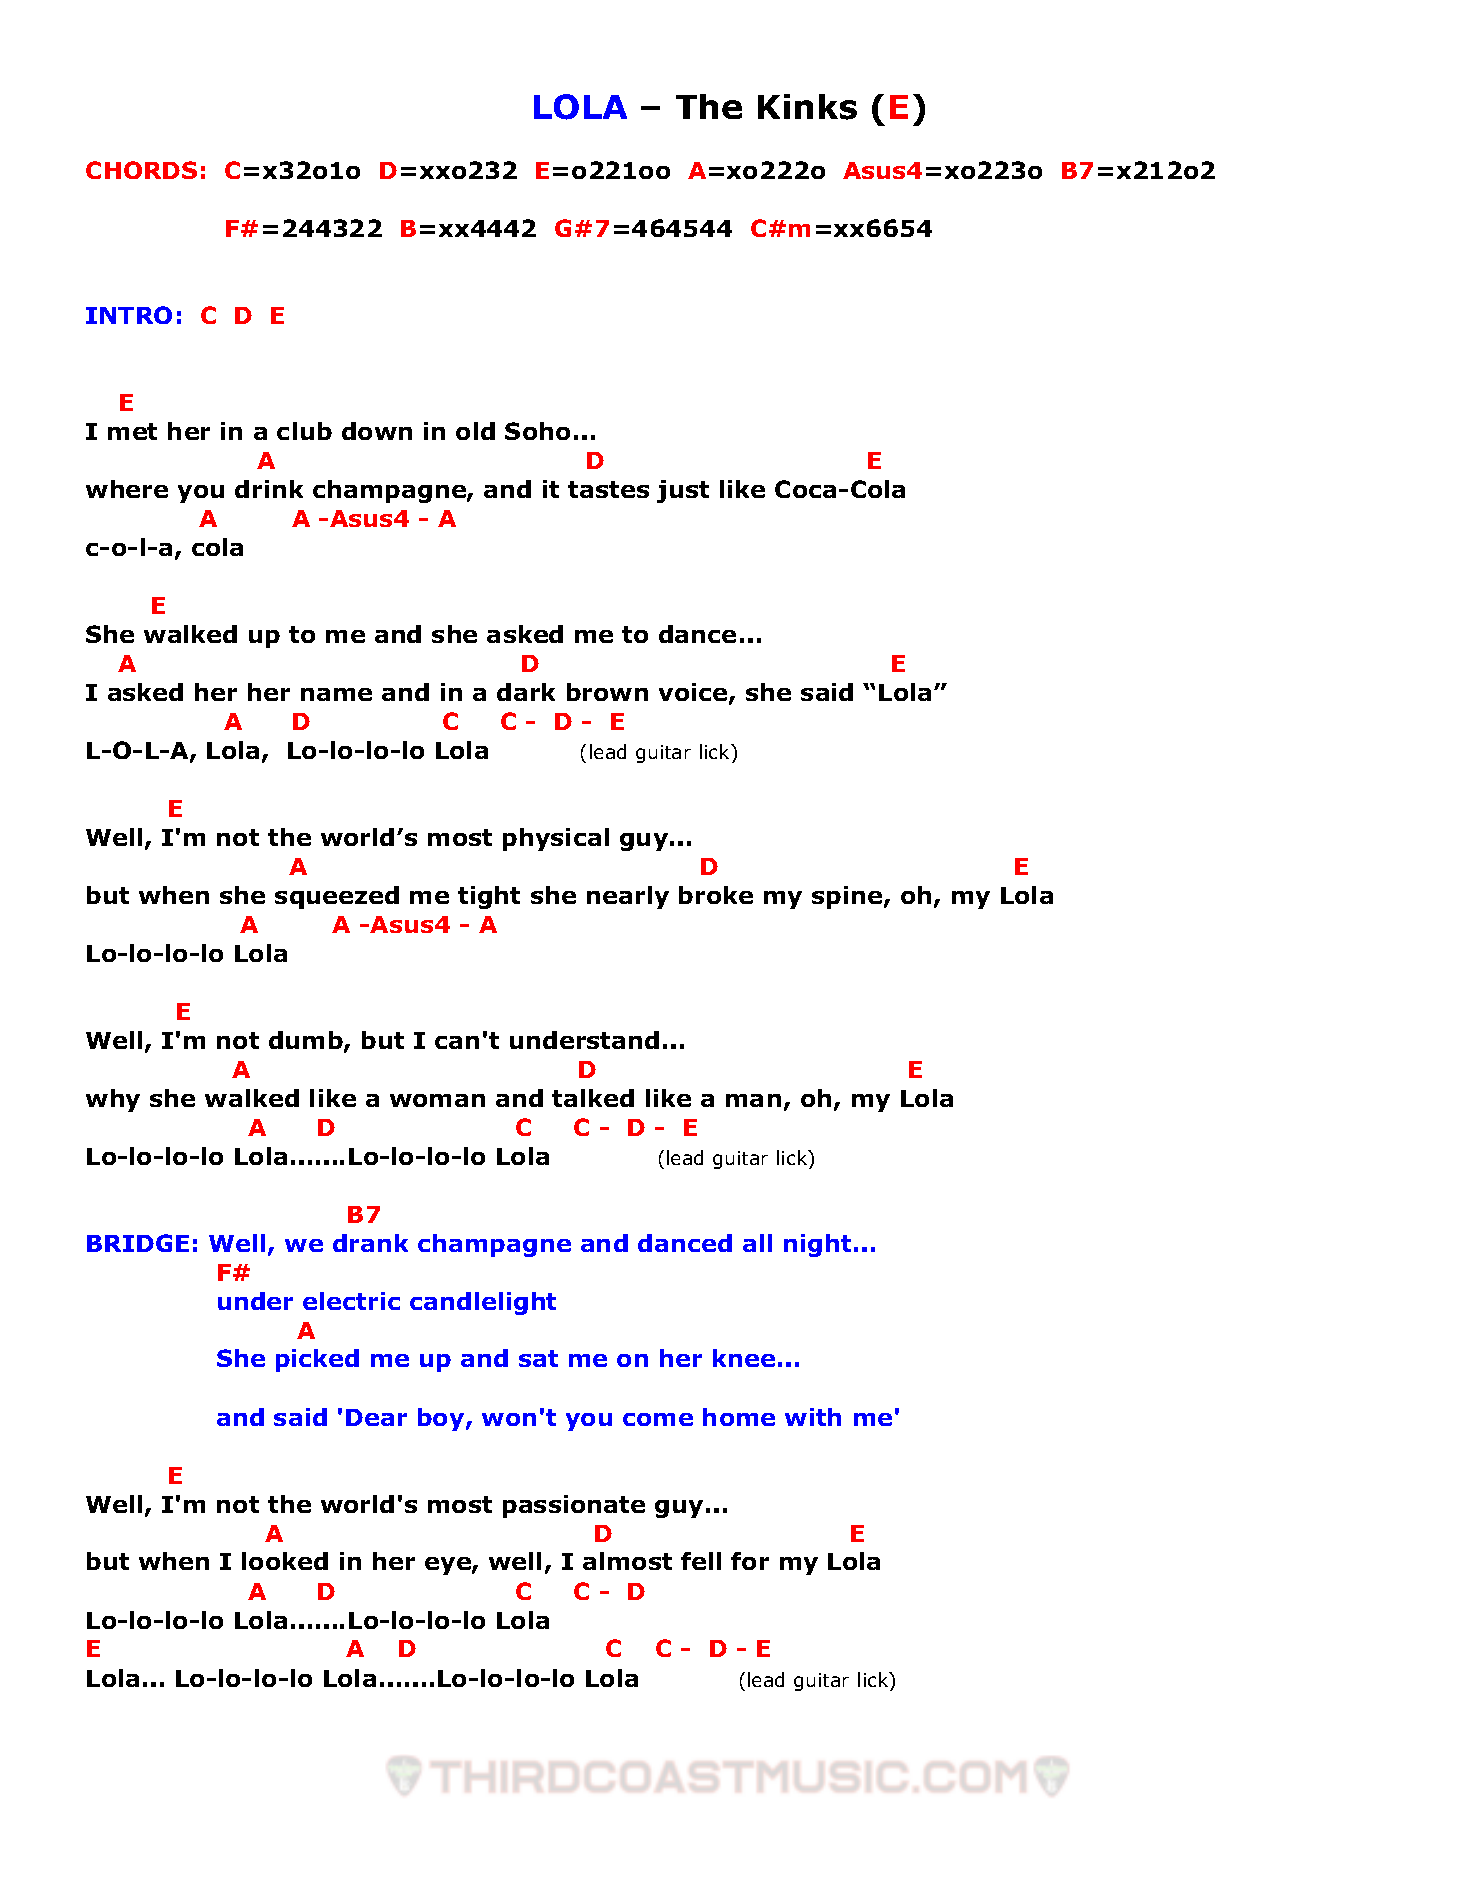 The height and width of the document is (1889, 1460). Describe the element at coordinates (716, 895) in the document. I see `broke` at that location.
